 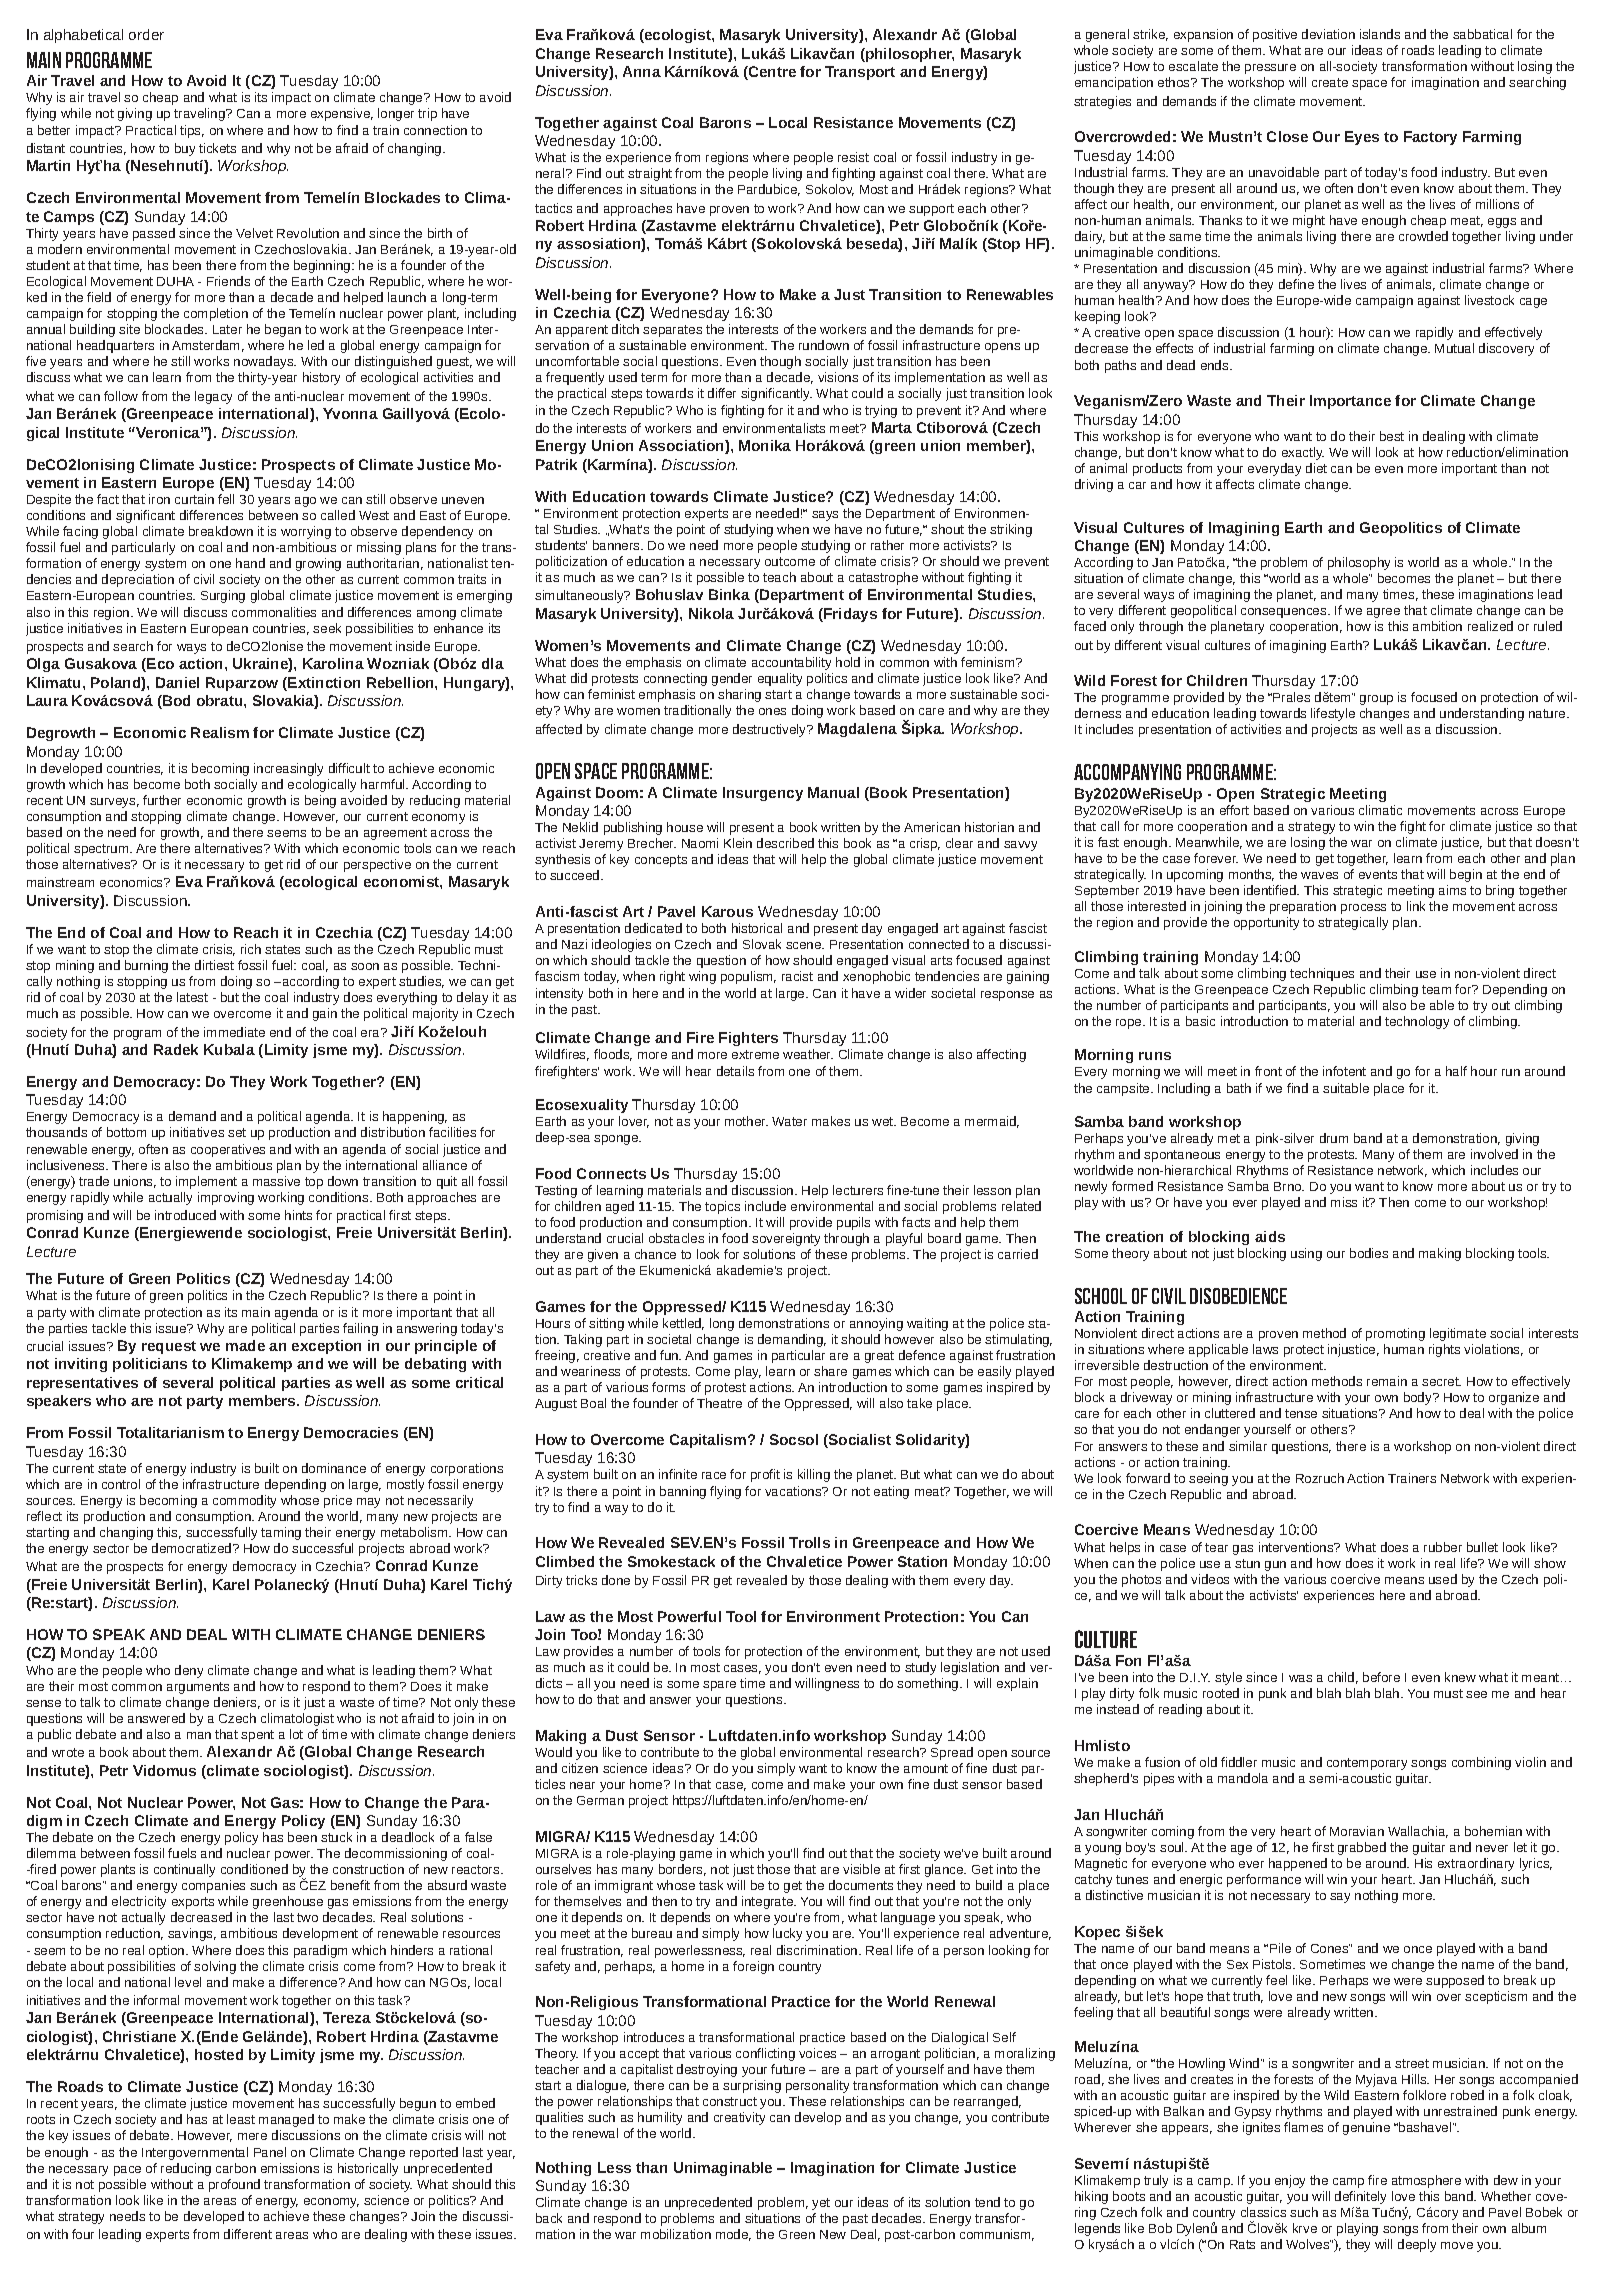 What do you see at coordinates (189, 1671) in the image?
I see `deny` at bounding box center [189, 1671].
